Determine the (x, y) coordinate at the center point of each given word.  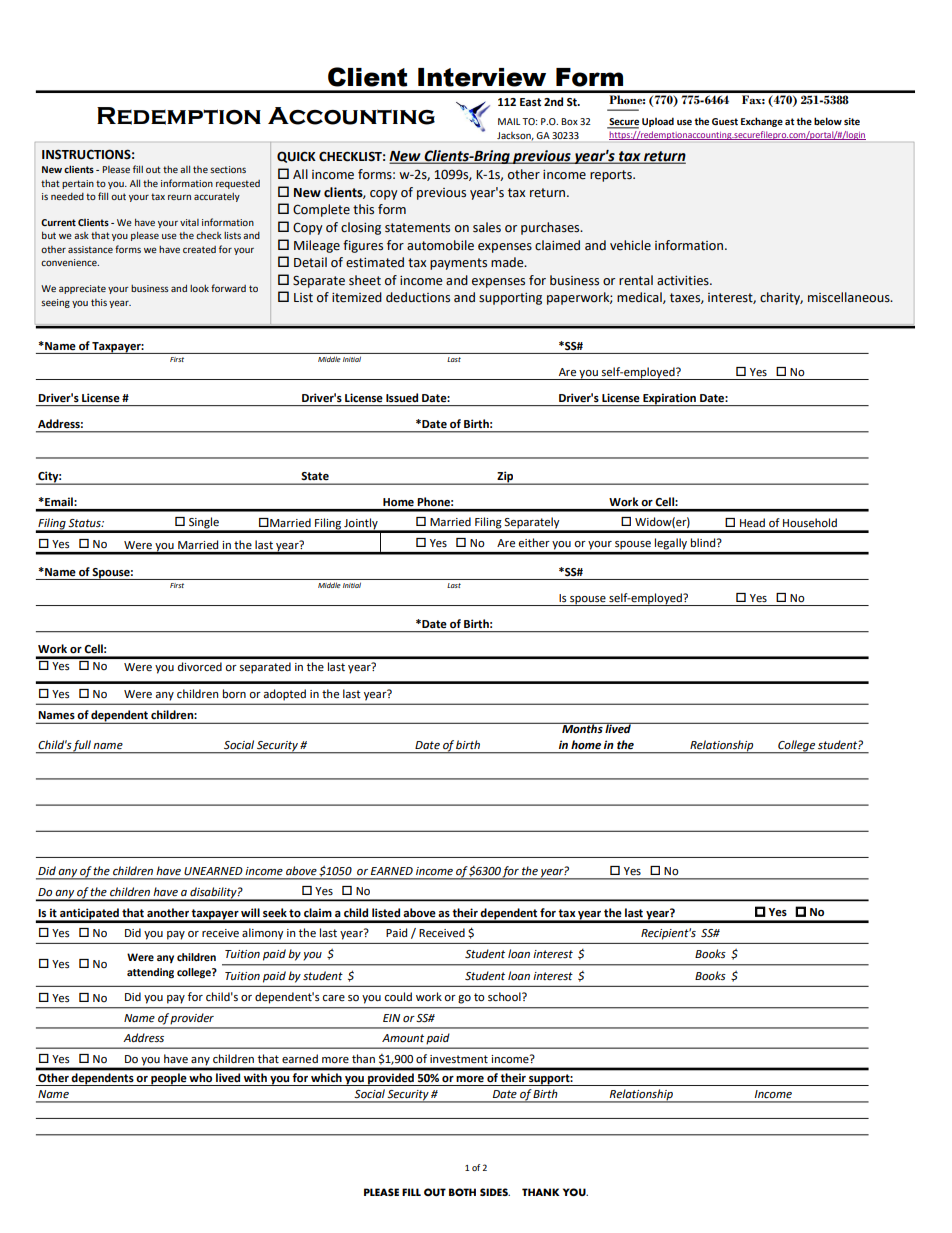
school (505, 996)
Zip (505, 478)
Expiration (669, 399)
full (82, 747)
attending (150, 973)
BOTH (462, 1192)
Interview (482, 77)
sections (228, 169)
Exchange (762, 122)
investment (459, 1059)
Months (582, 728)
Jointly (361, 525)
